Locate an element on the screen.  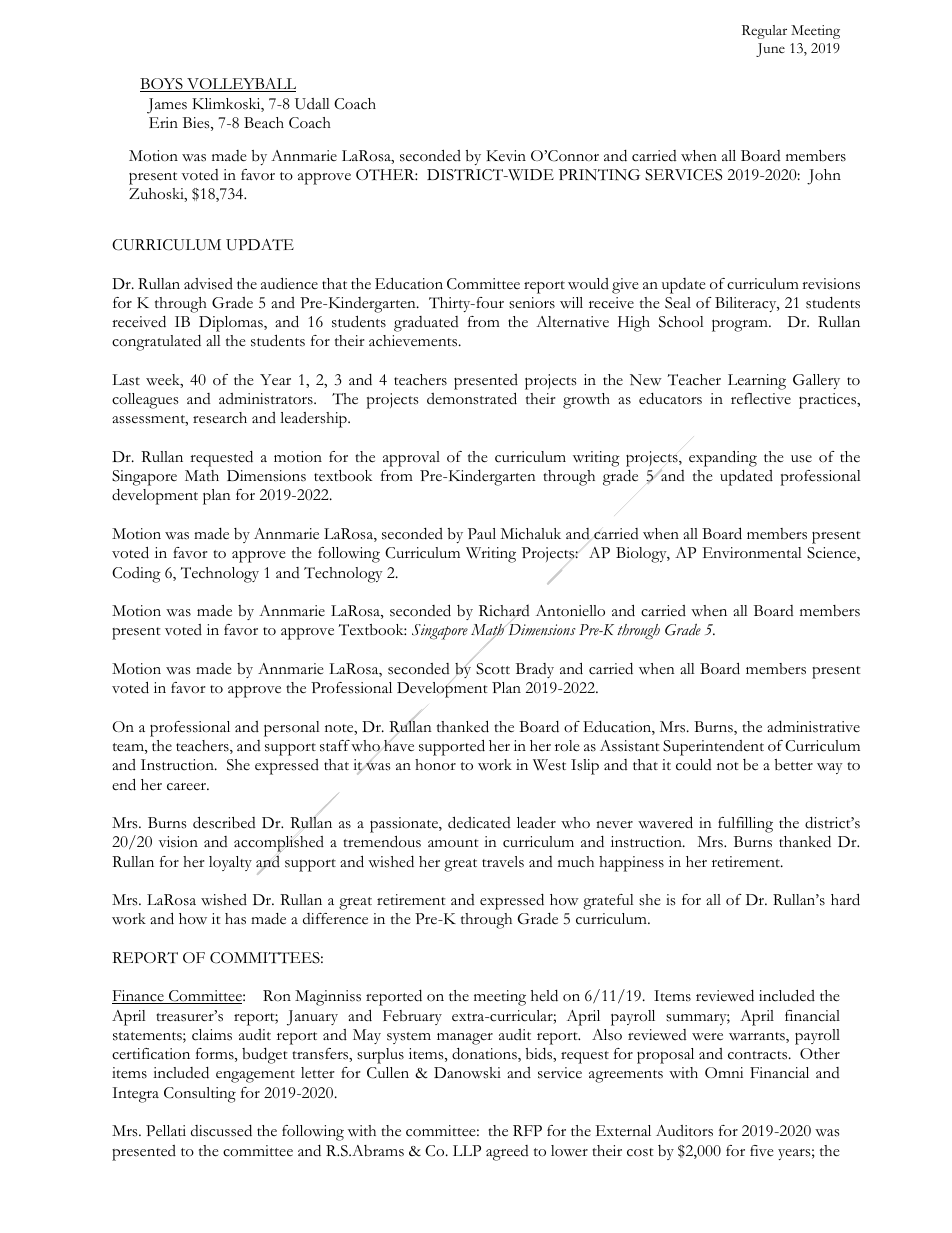
June is located at coordinates (770, 50).
